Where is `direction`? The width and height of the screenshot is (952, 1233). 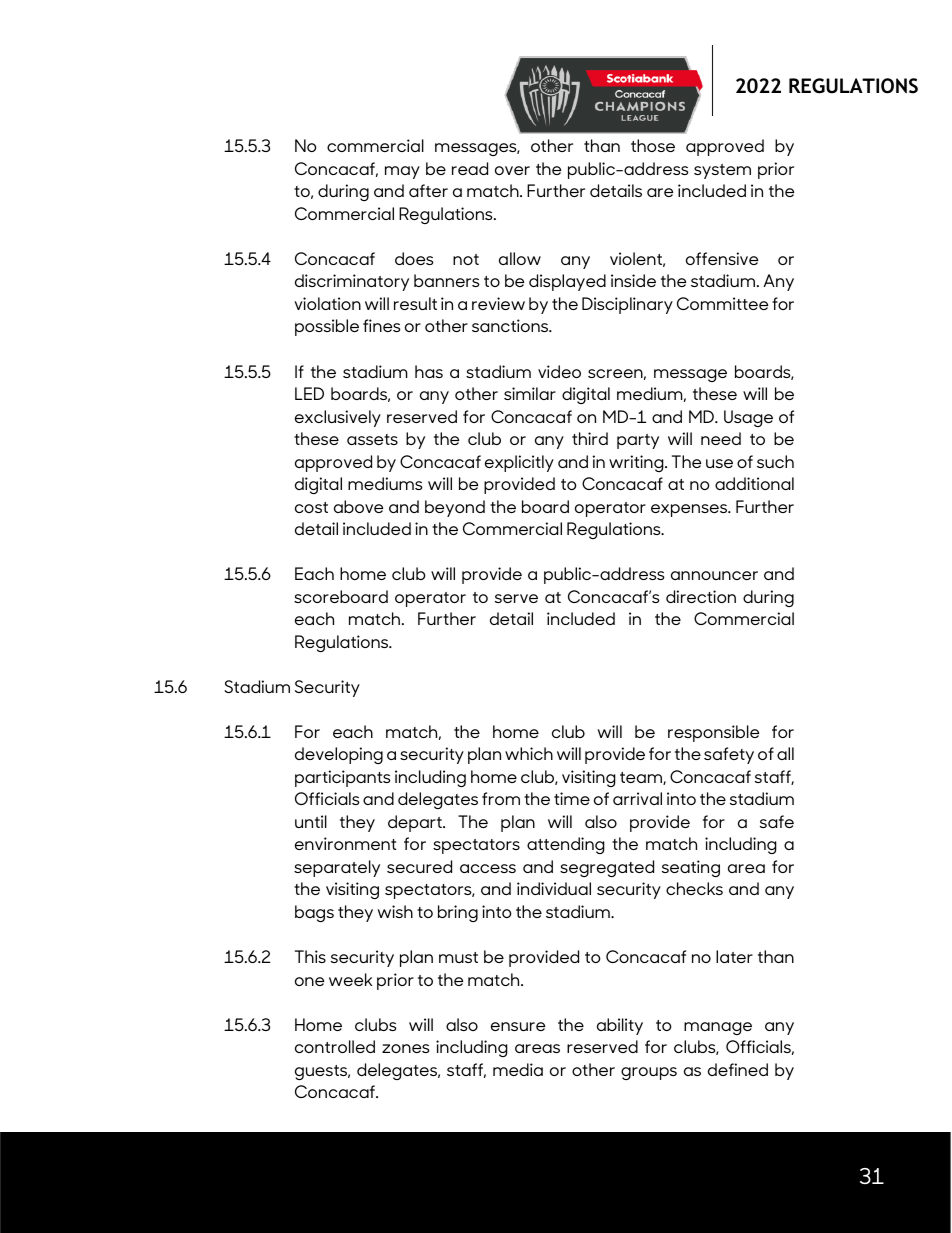 direction is located at coordinates (701, 596).
